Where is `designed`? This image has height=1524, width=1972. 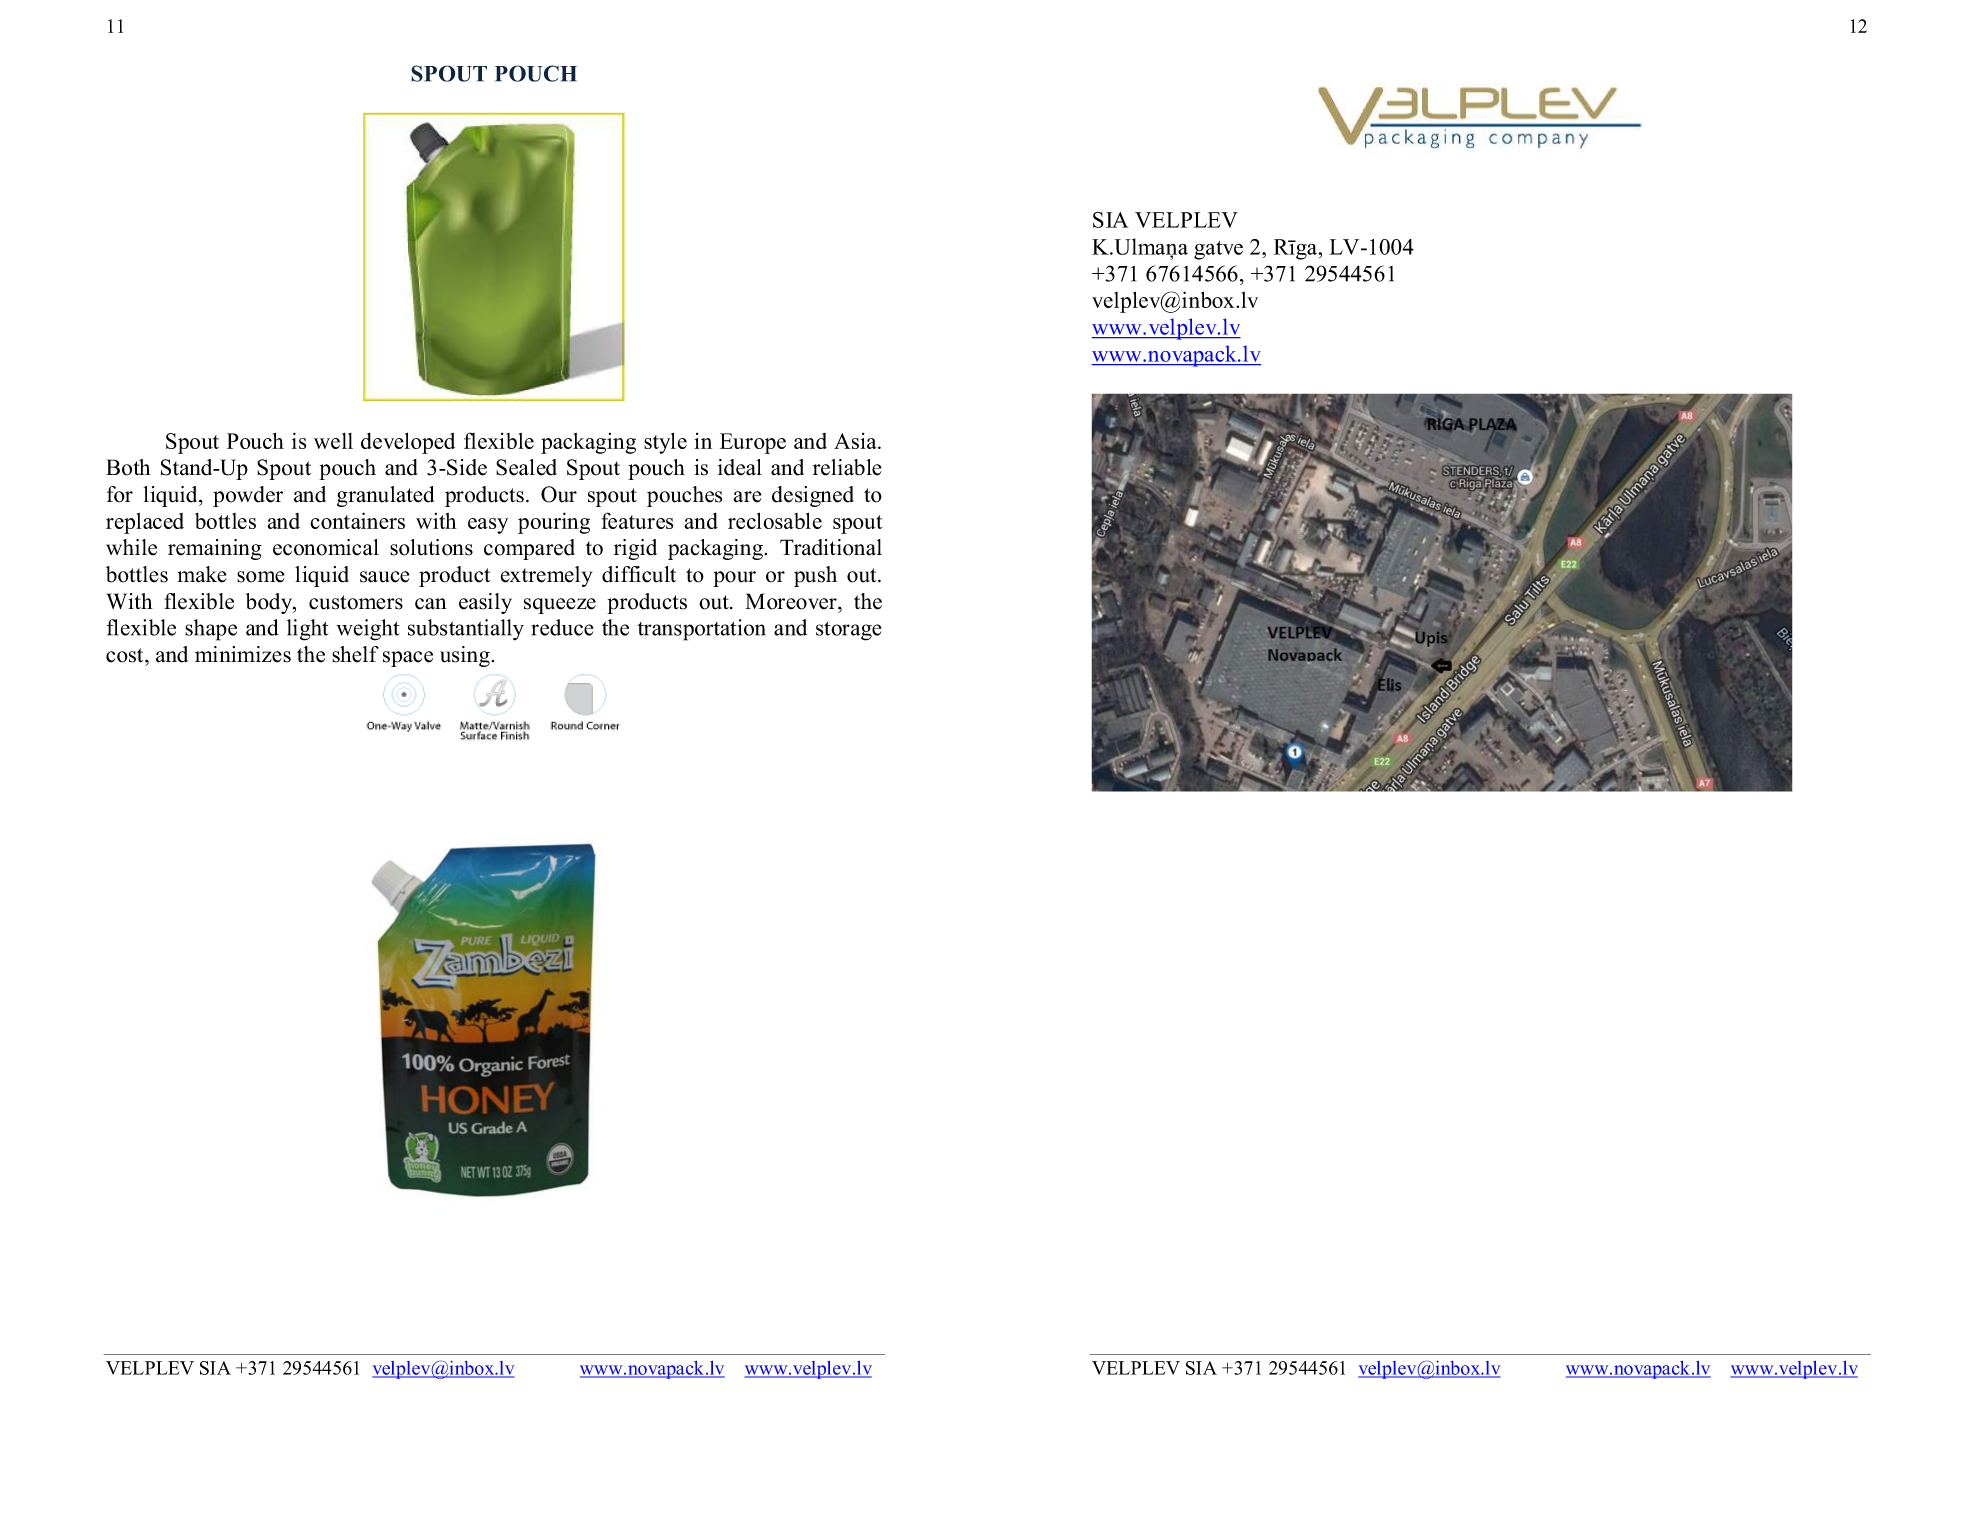 designed is located at coordinates (813, 496).
